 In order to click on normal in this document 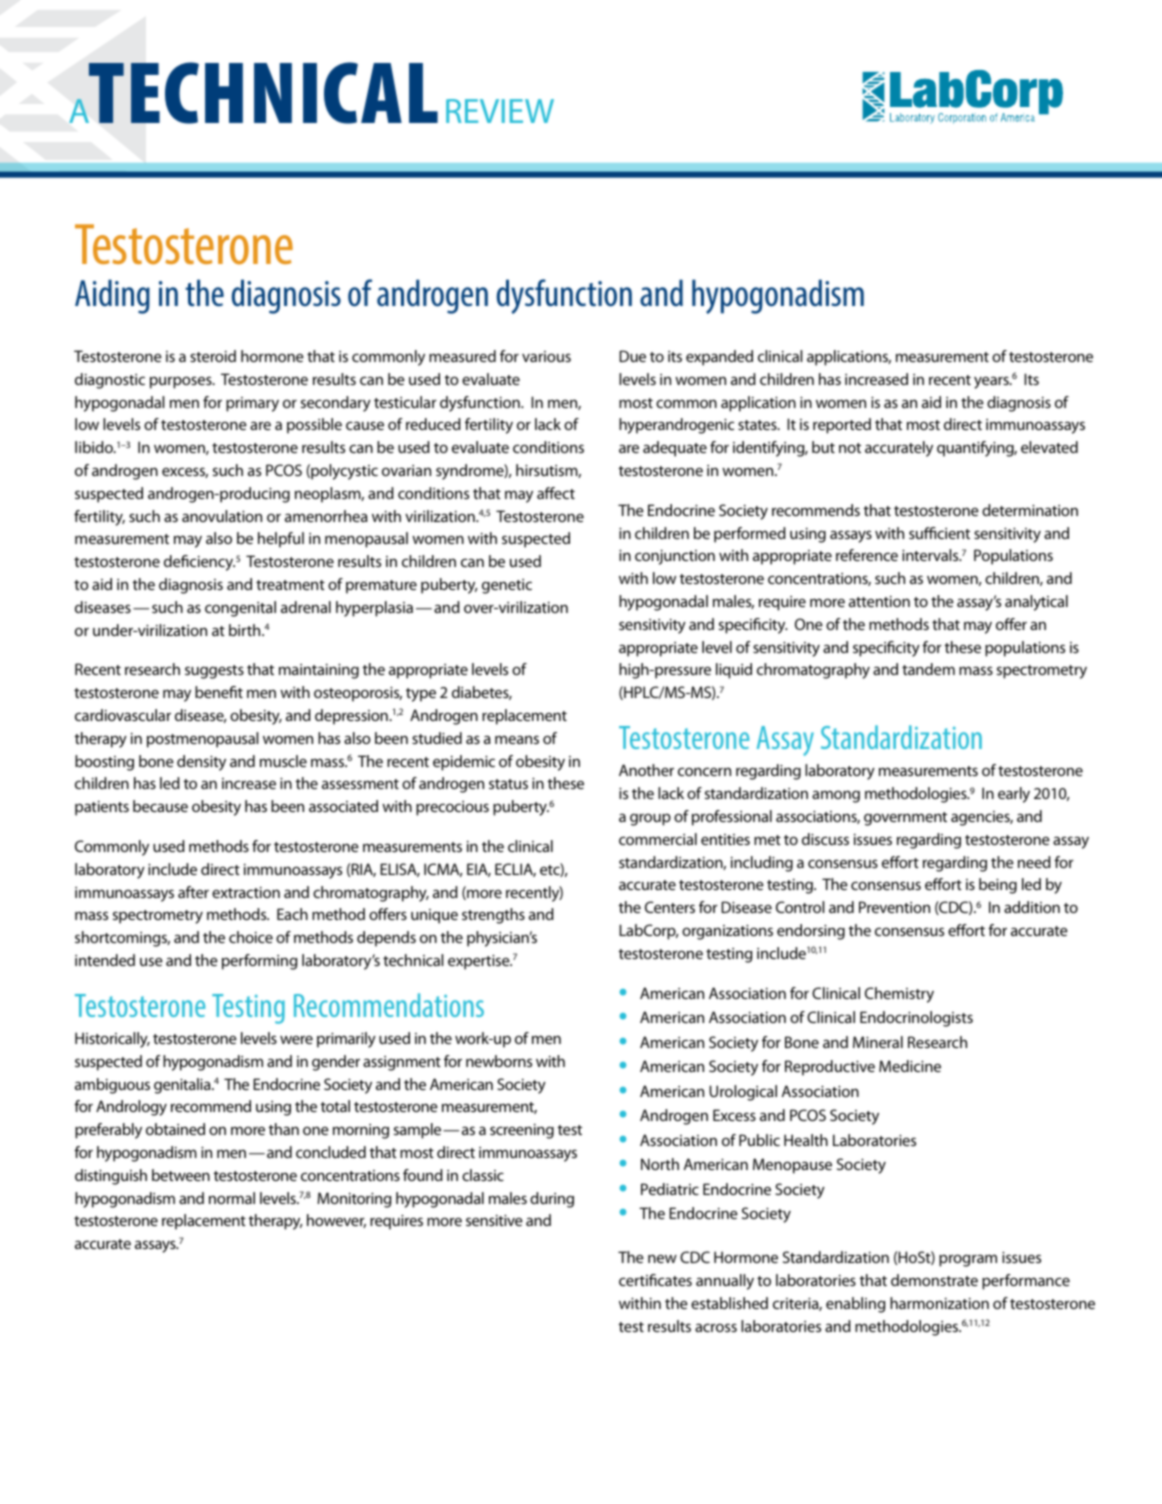, I will do `click(232, 1198)`.
